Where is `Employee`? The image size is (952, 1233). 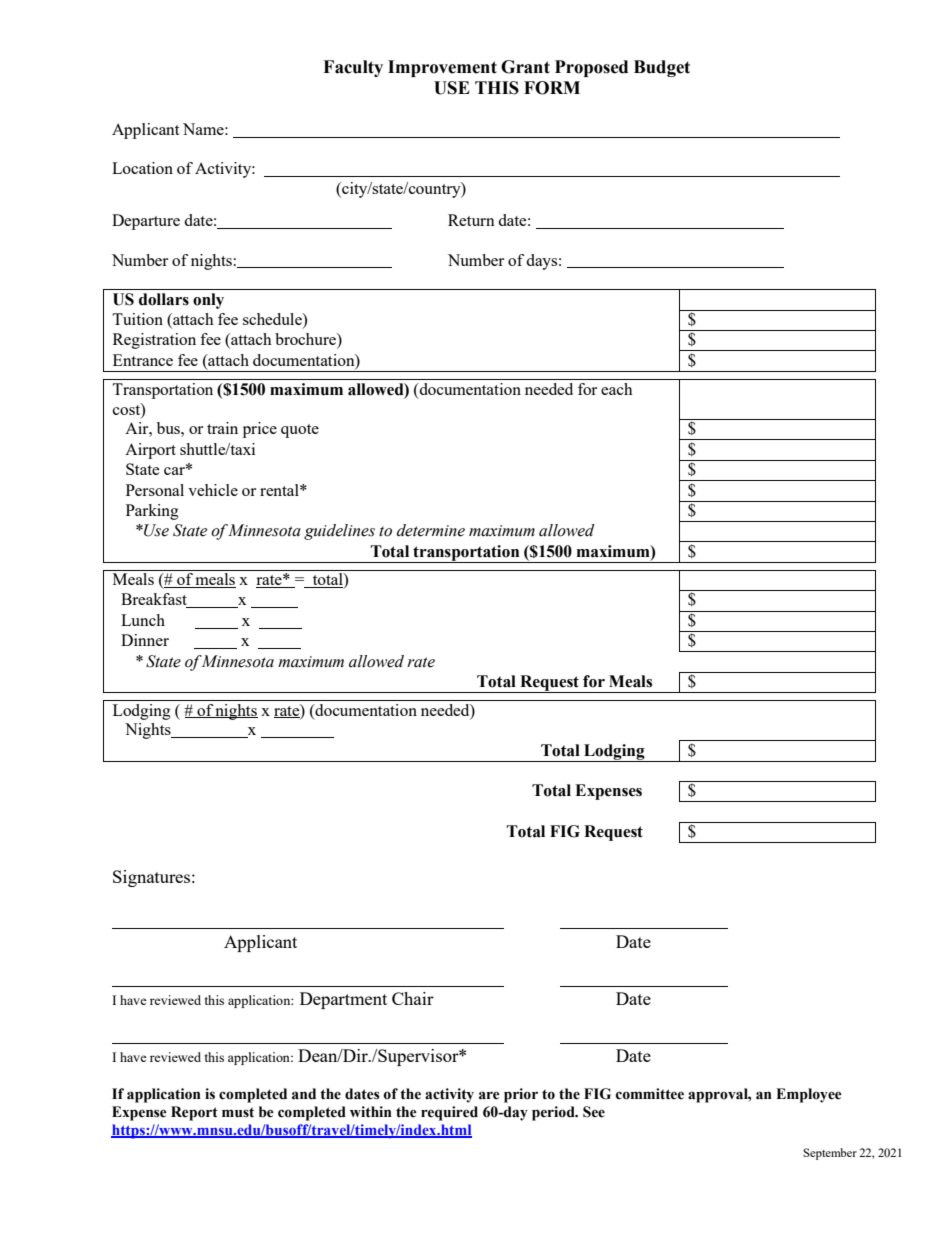
Employee is located at coordinates (809, 1095).
